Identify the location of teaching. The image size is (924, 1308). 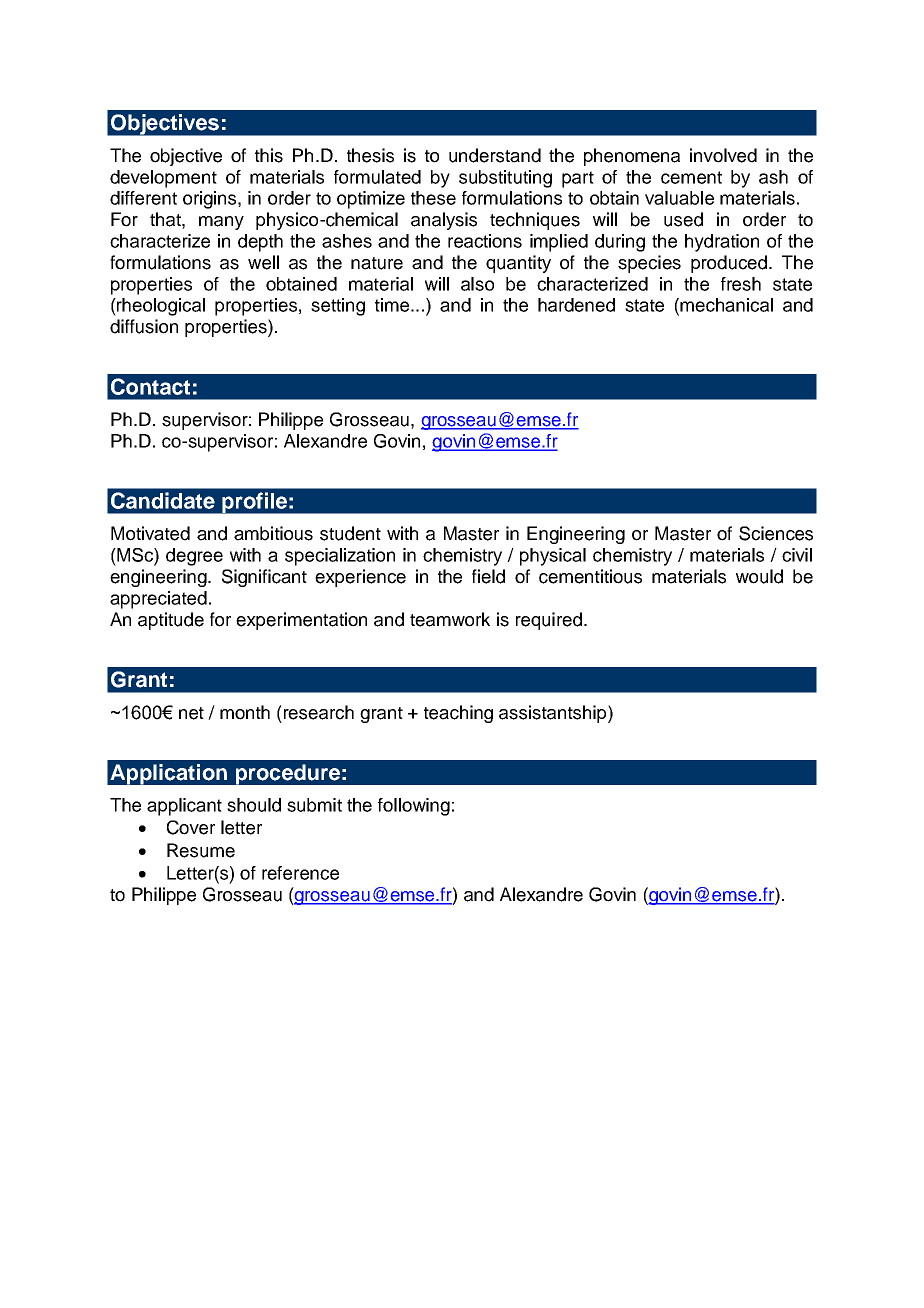
(458, 714).
